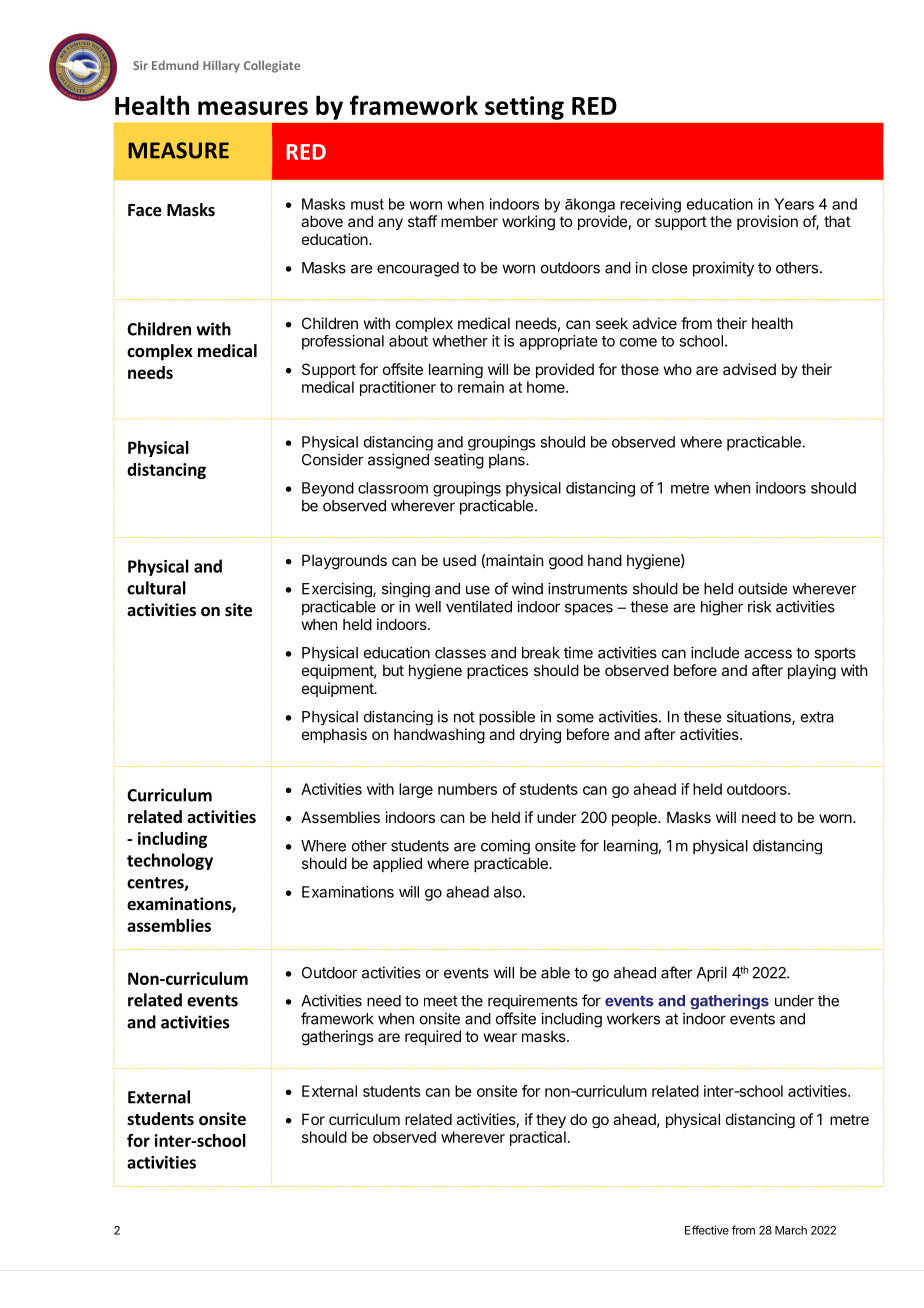 This page has height=1308, width=924. I want to click on advised, so click(749, 369).
